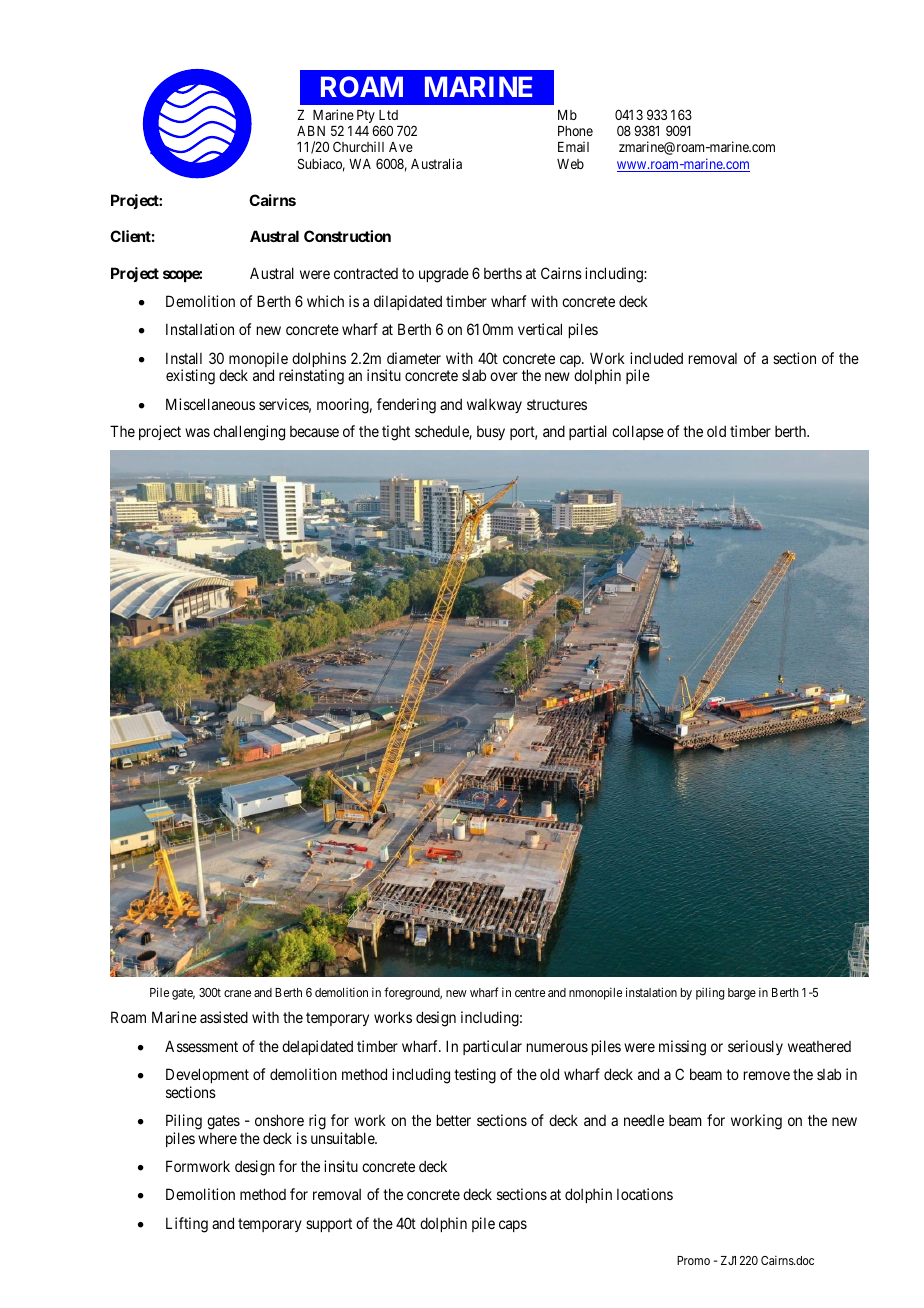 The width and height of the page is (924, 1308). What do you see at coordinates (638, 432) in the page?
I see `collapse` at bounding box center [638, 432].
